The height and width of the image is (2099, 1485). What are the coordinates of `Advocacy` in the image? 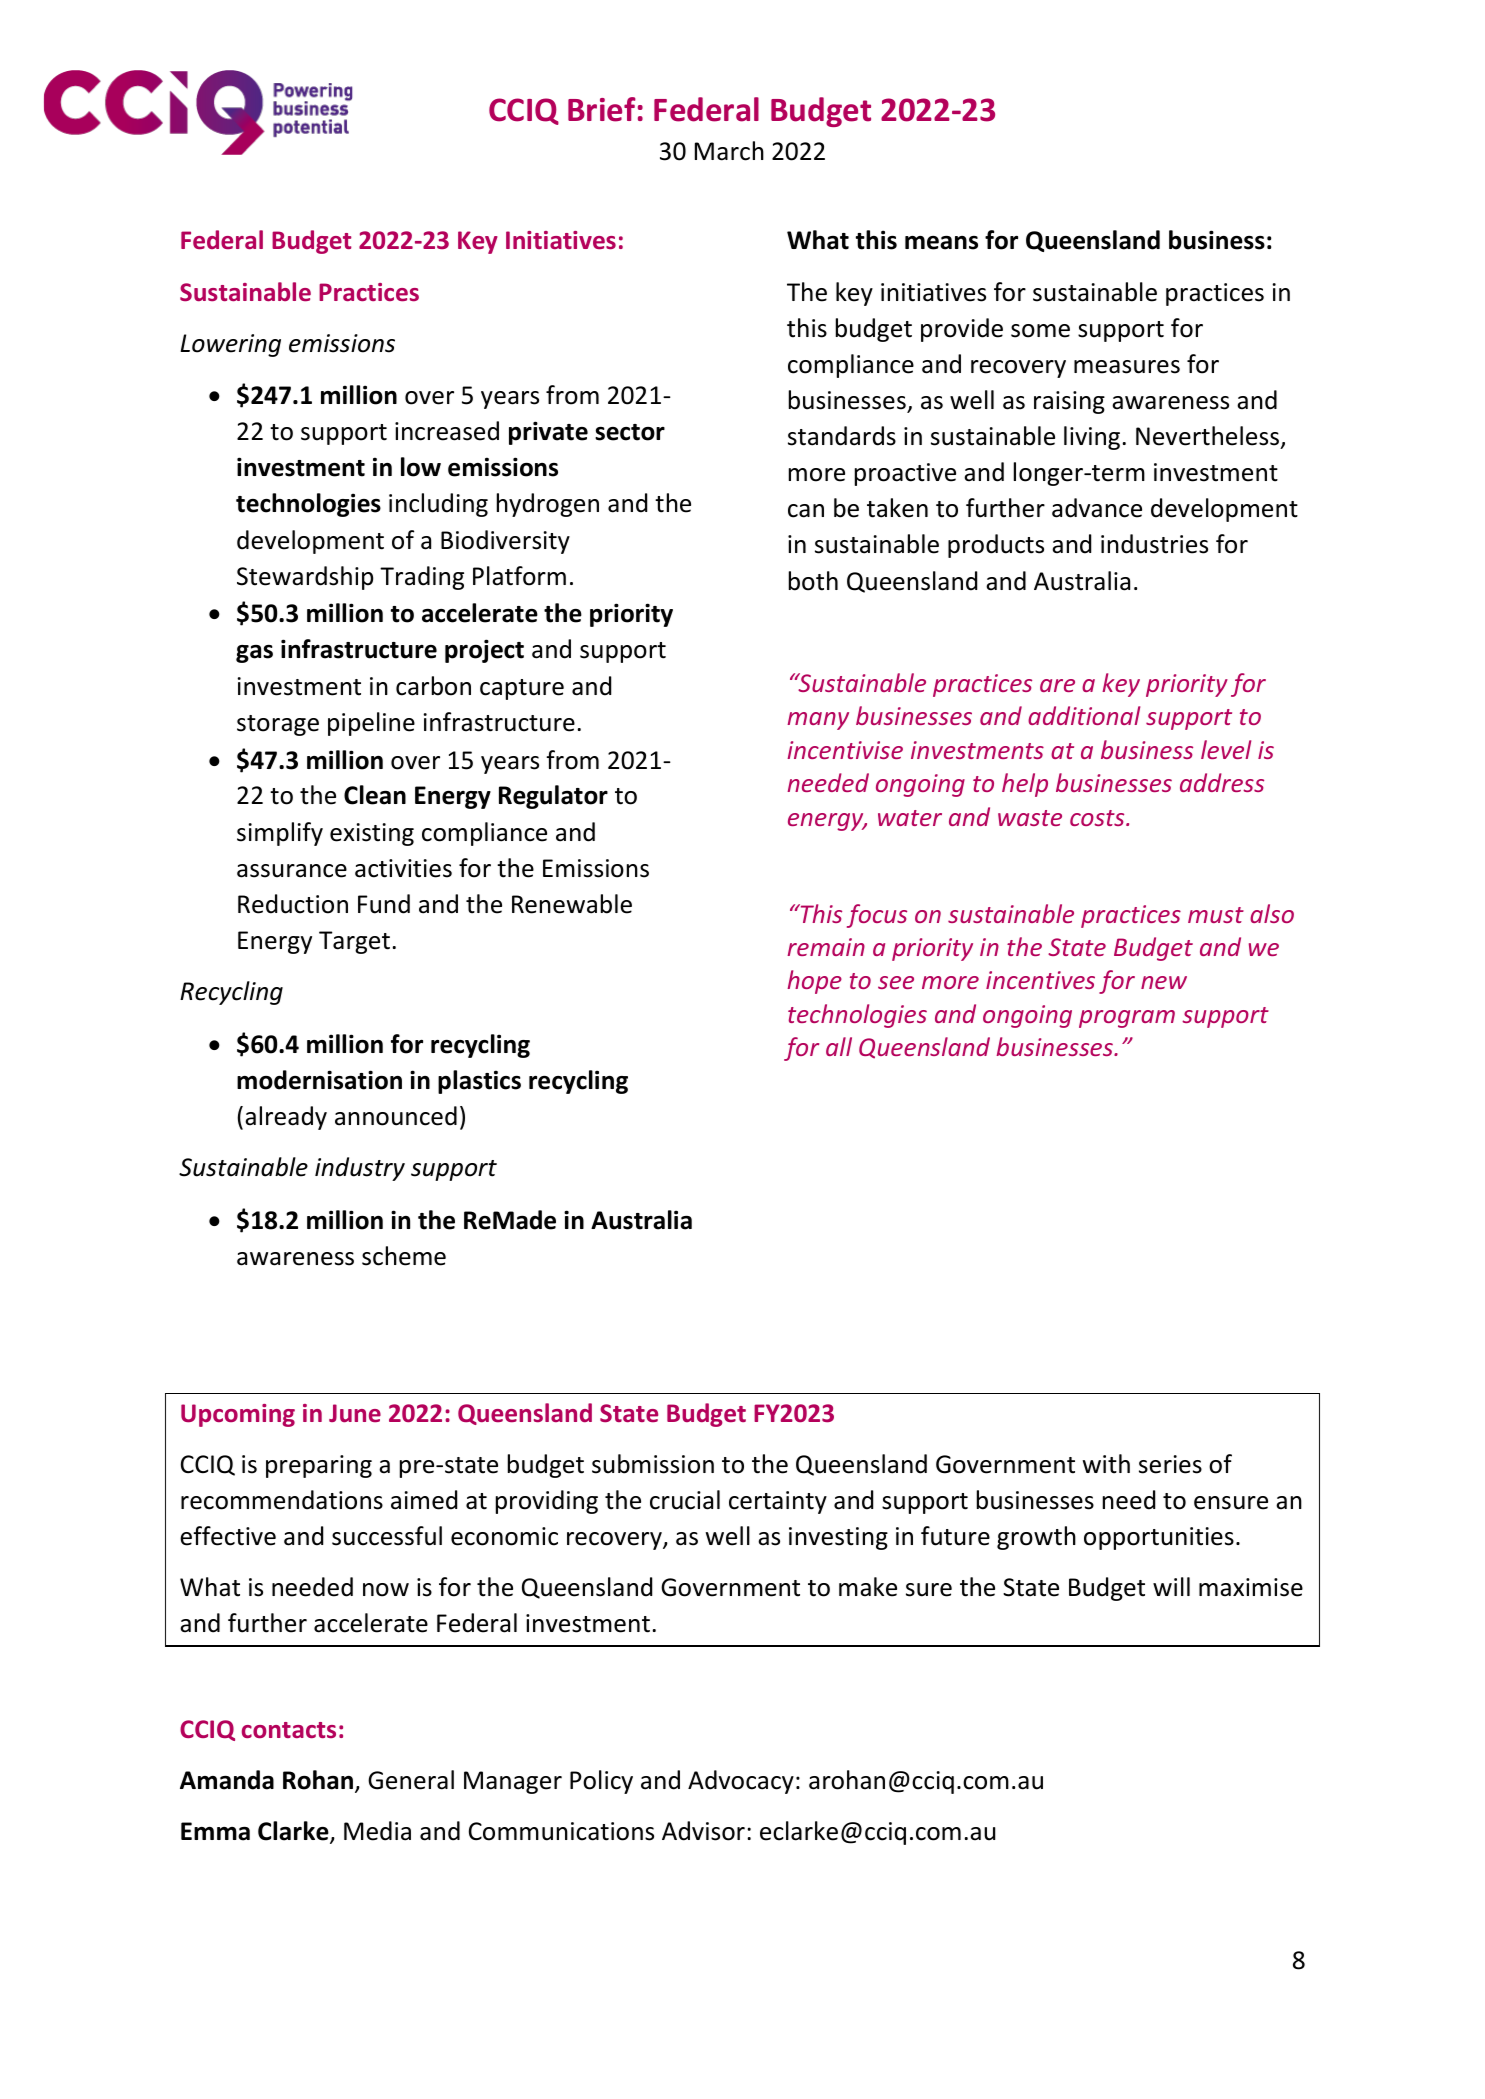 It's located at (741, 1782).
